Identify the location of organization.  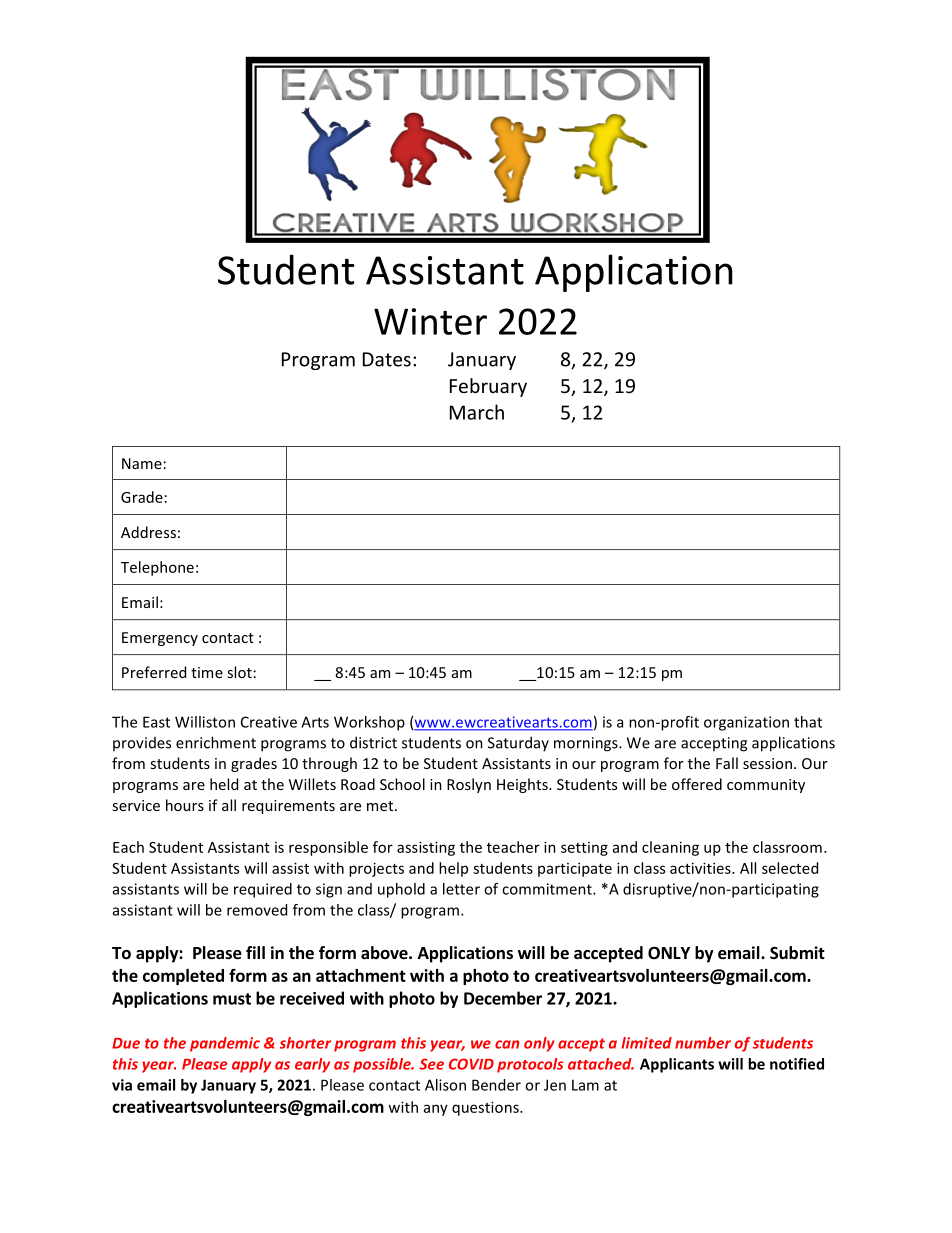
(746, 723).
